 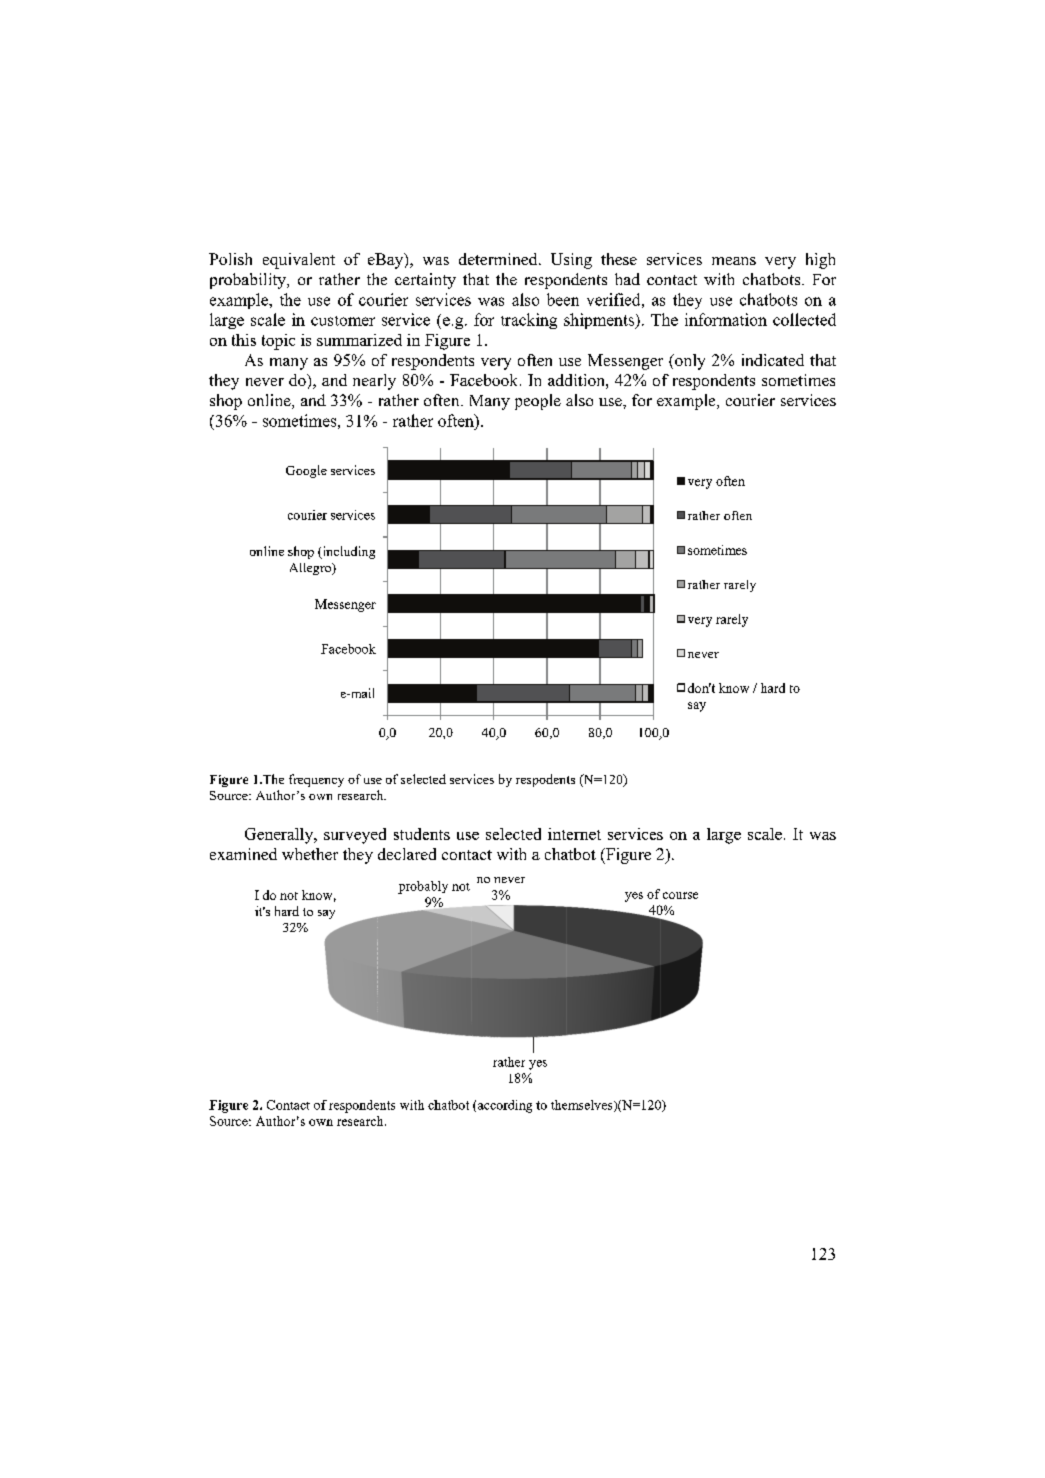 I want to click on probability, so click(x=249, y=281).
